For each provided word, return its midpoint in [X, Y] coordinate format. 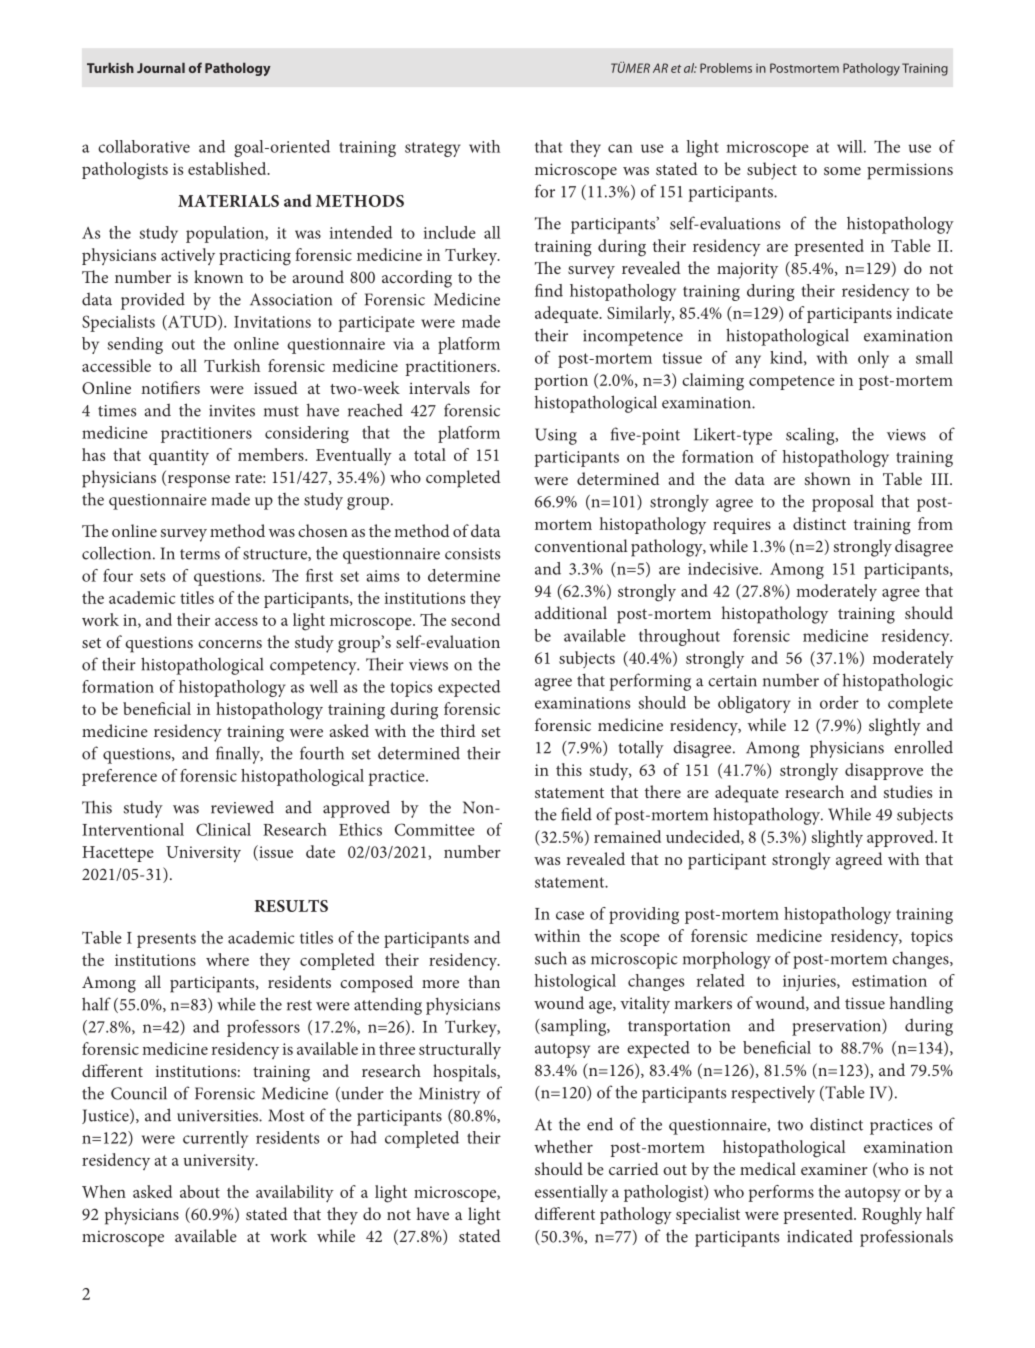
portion [561, 382]
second [475, 619]
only [873, 359]
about [200, 1191]
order [839, 702]
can [620, 148]
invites [232, 411]
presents [166, 940]
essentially [571, 1193]
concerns [230, 644]
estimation [889, 981]
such [551, 958]
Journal [161, 68]
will [851, 146]
